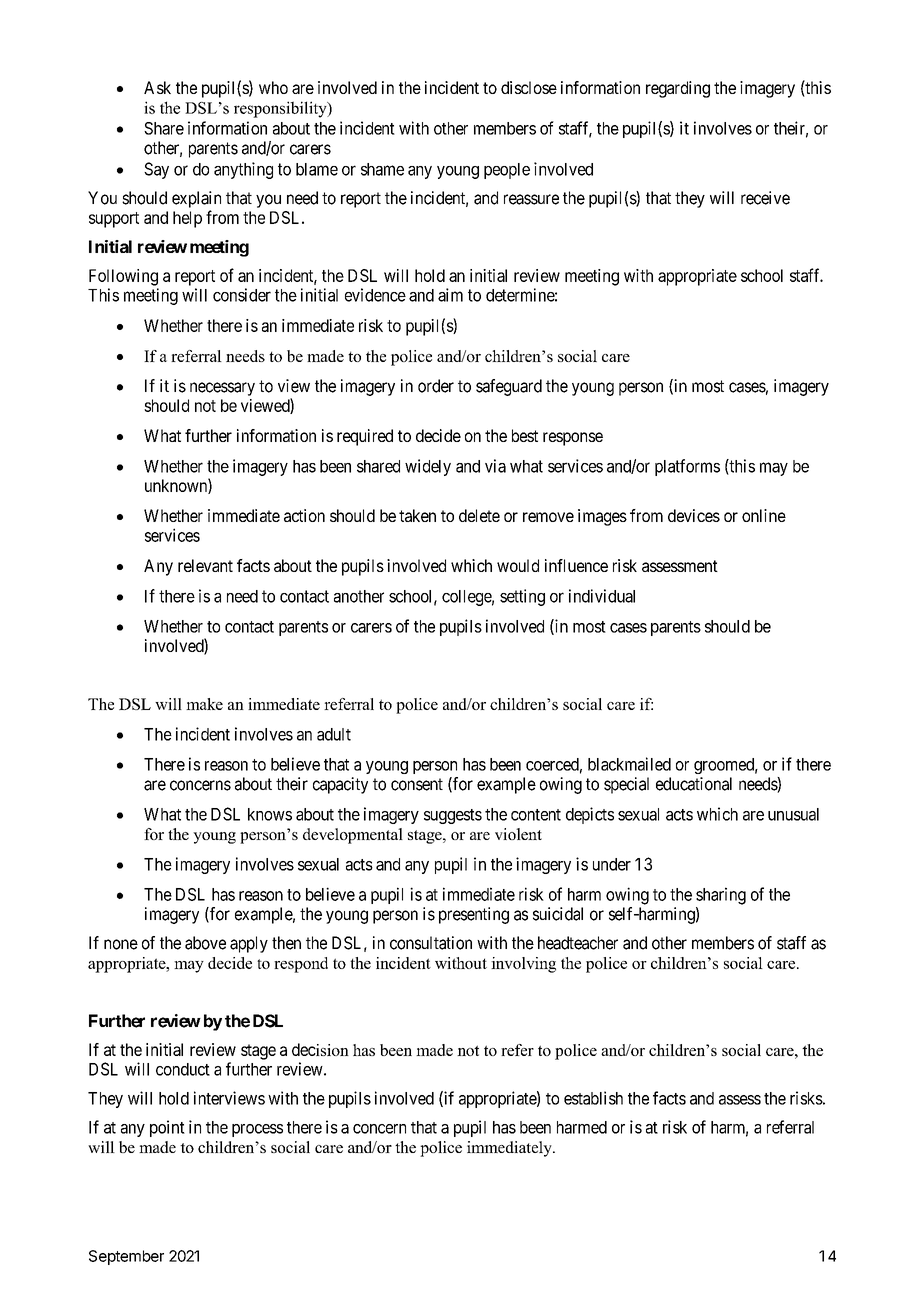 The image size is (924, 1309). What do you see at coordinates (678, 89) in the screenshot?
I see `regarding` at bounding box center [678, 89].
